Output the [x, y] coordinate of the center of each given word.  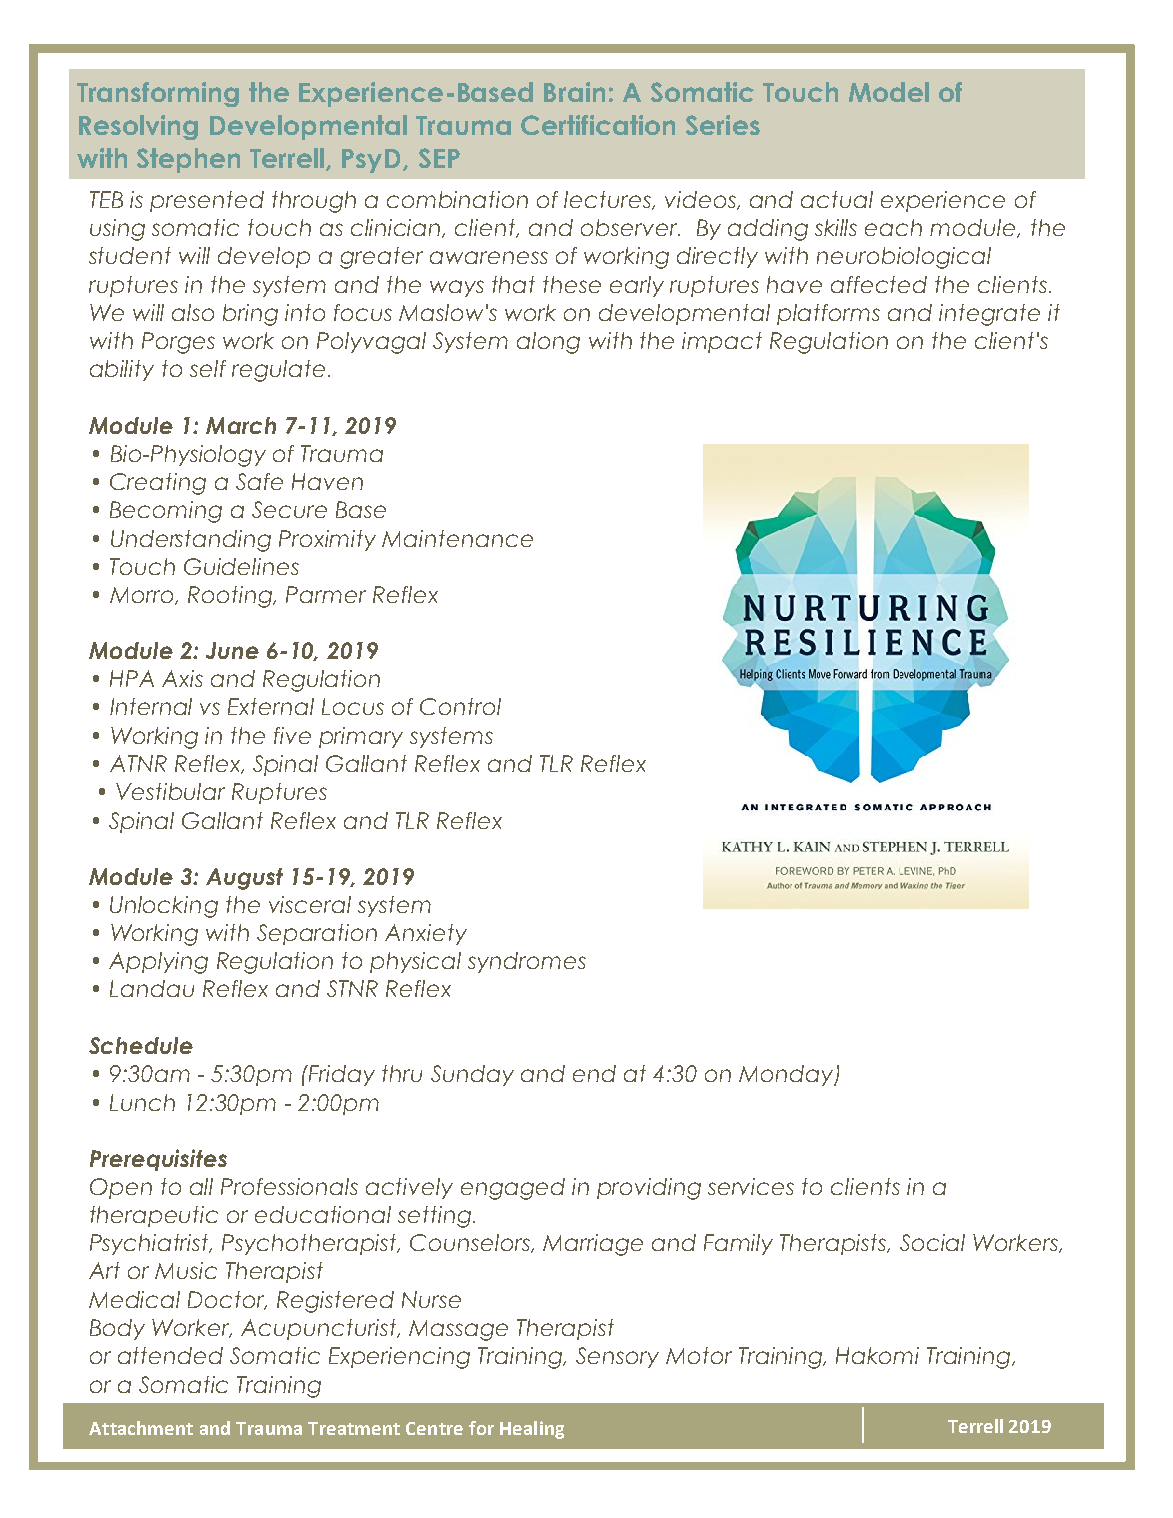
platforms [828, 314]
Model [889, 92]
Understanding [191, 541]
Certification [598, 125]
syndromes [527, 962]
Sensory [617, 1357]
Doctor [227, 1300]
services [751, 1186]
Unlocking [164, 907]
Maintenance [457, 538]
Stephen [188, 160]
